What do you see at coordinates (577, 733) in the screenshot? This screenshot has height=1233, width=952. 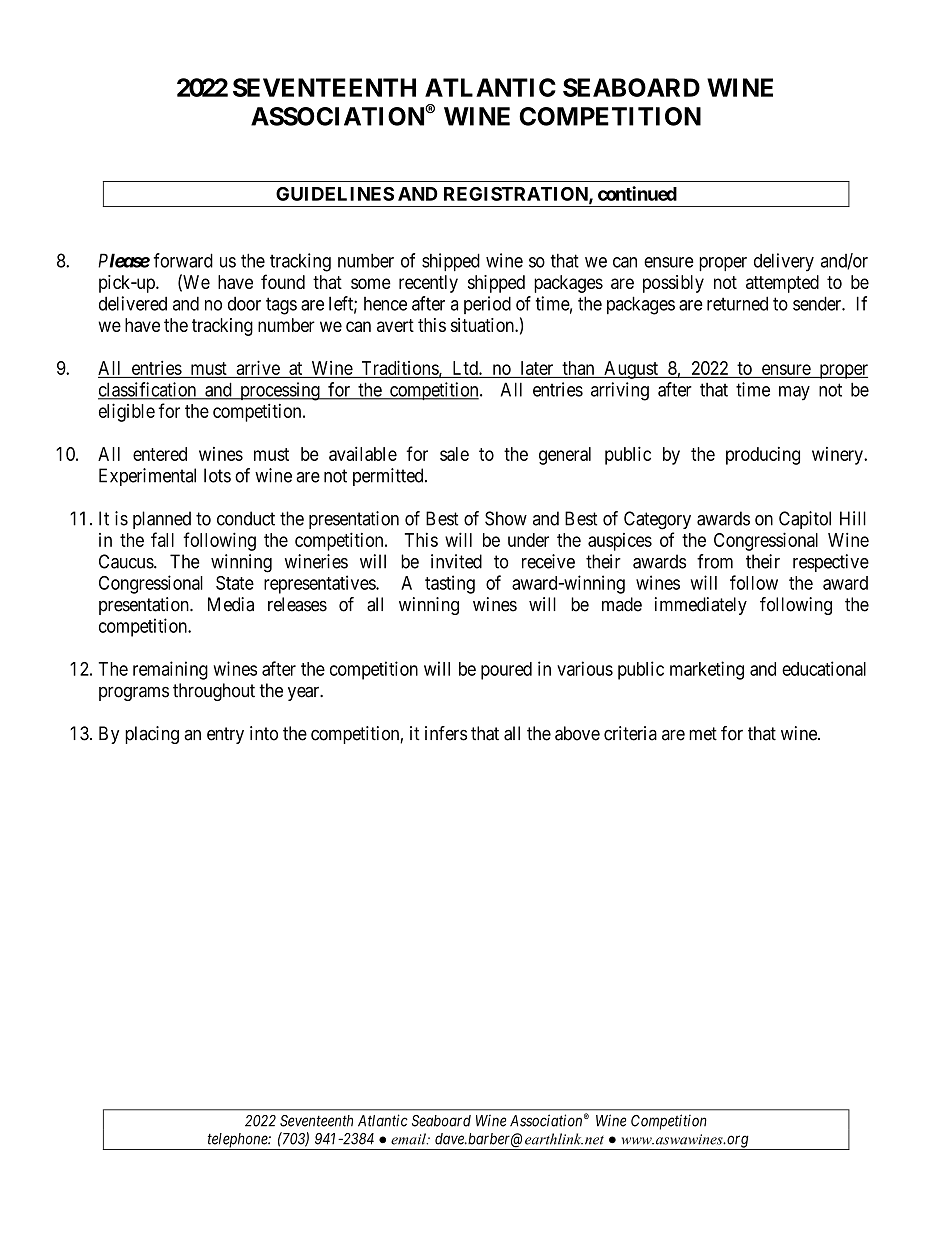 I see `above` at bounding box center [577, 733].
